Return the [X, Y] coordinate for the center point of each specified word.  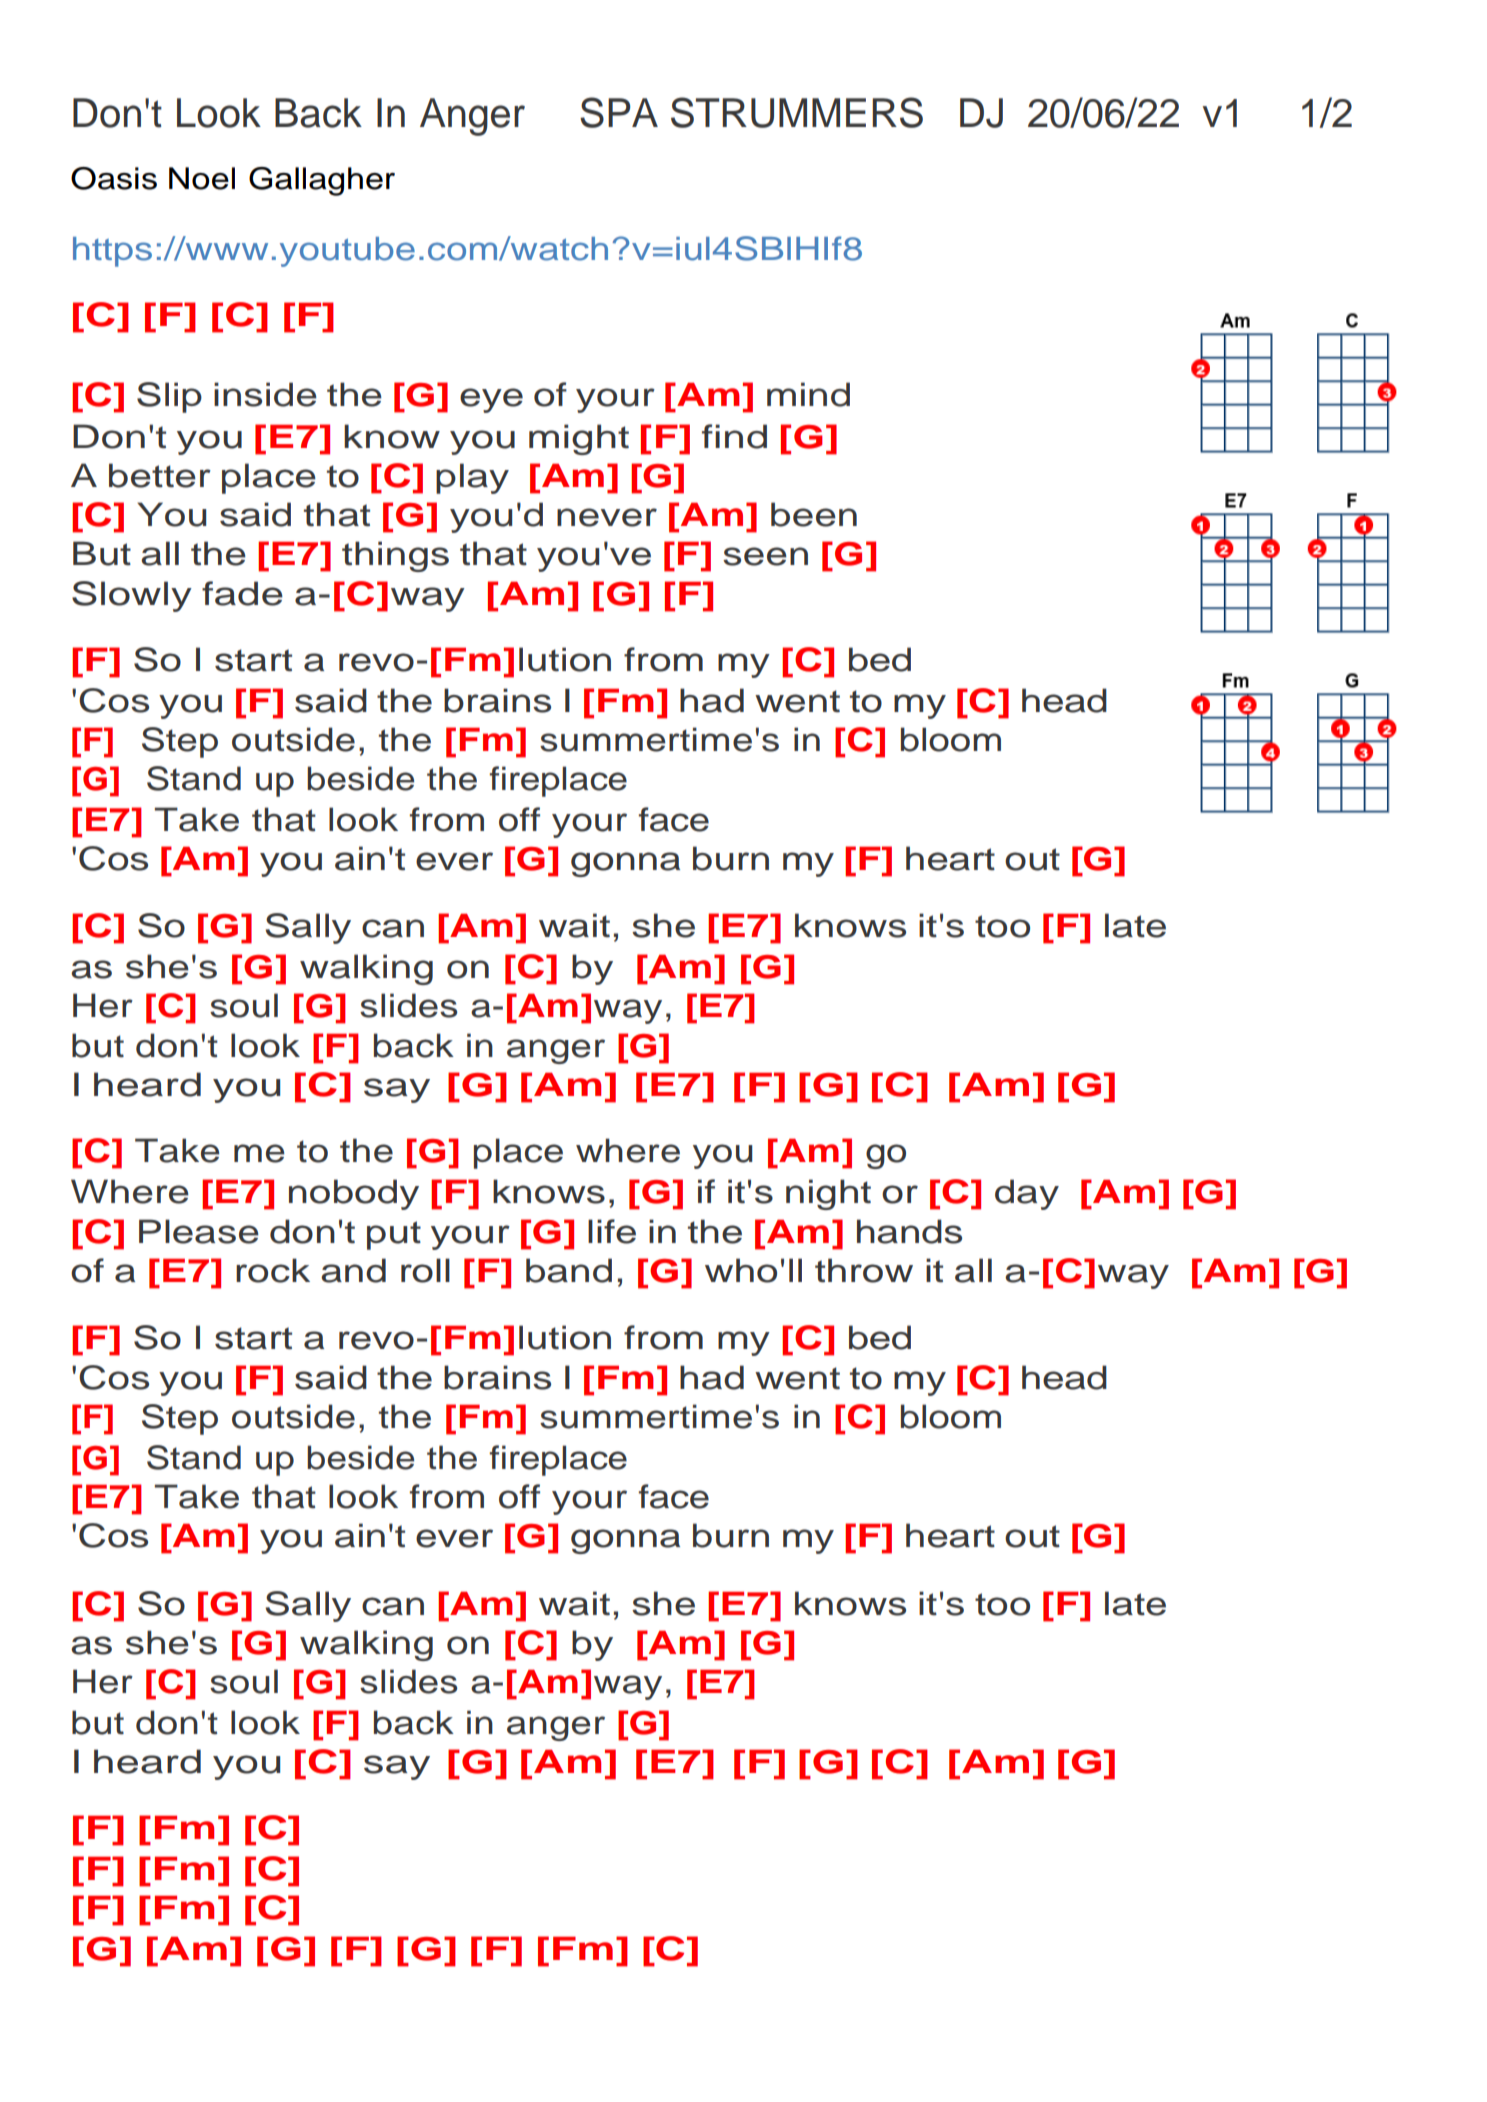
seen [765, 556]
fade [242, 593]
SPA [619, 112]
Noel [202, 178]
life [612, 1231]
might [579, 439]
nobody [354, 1194]
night [828, 1194]
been [814, 514]
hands [909, 1231]
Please [199, 1231]
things [395, 556]
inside [265, 394]
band [569, 1270]
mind [808, 394]
